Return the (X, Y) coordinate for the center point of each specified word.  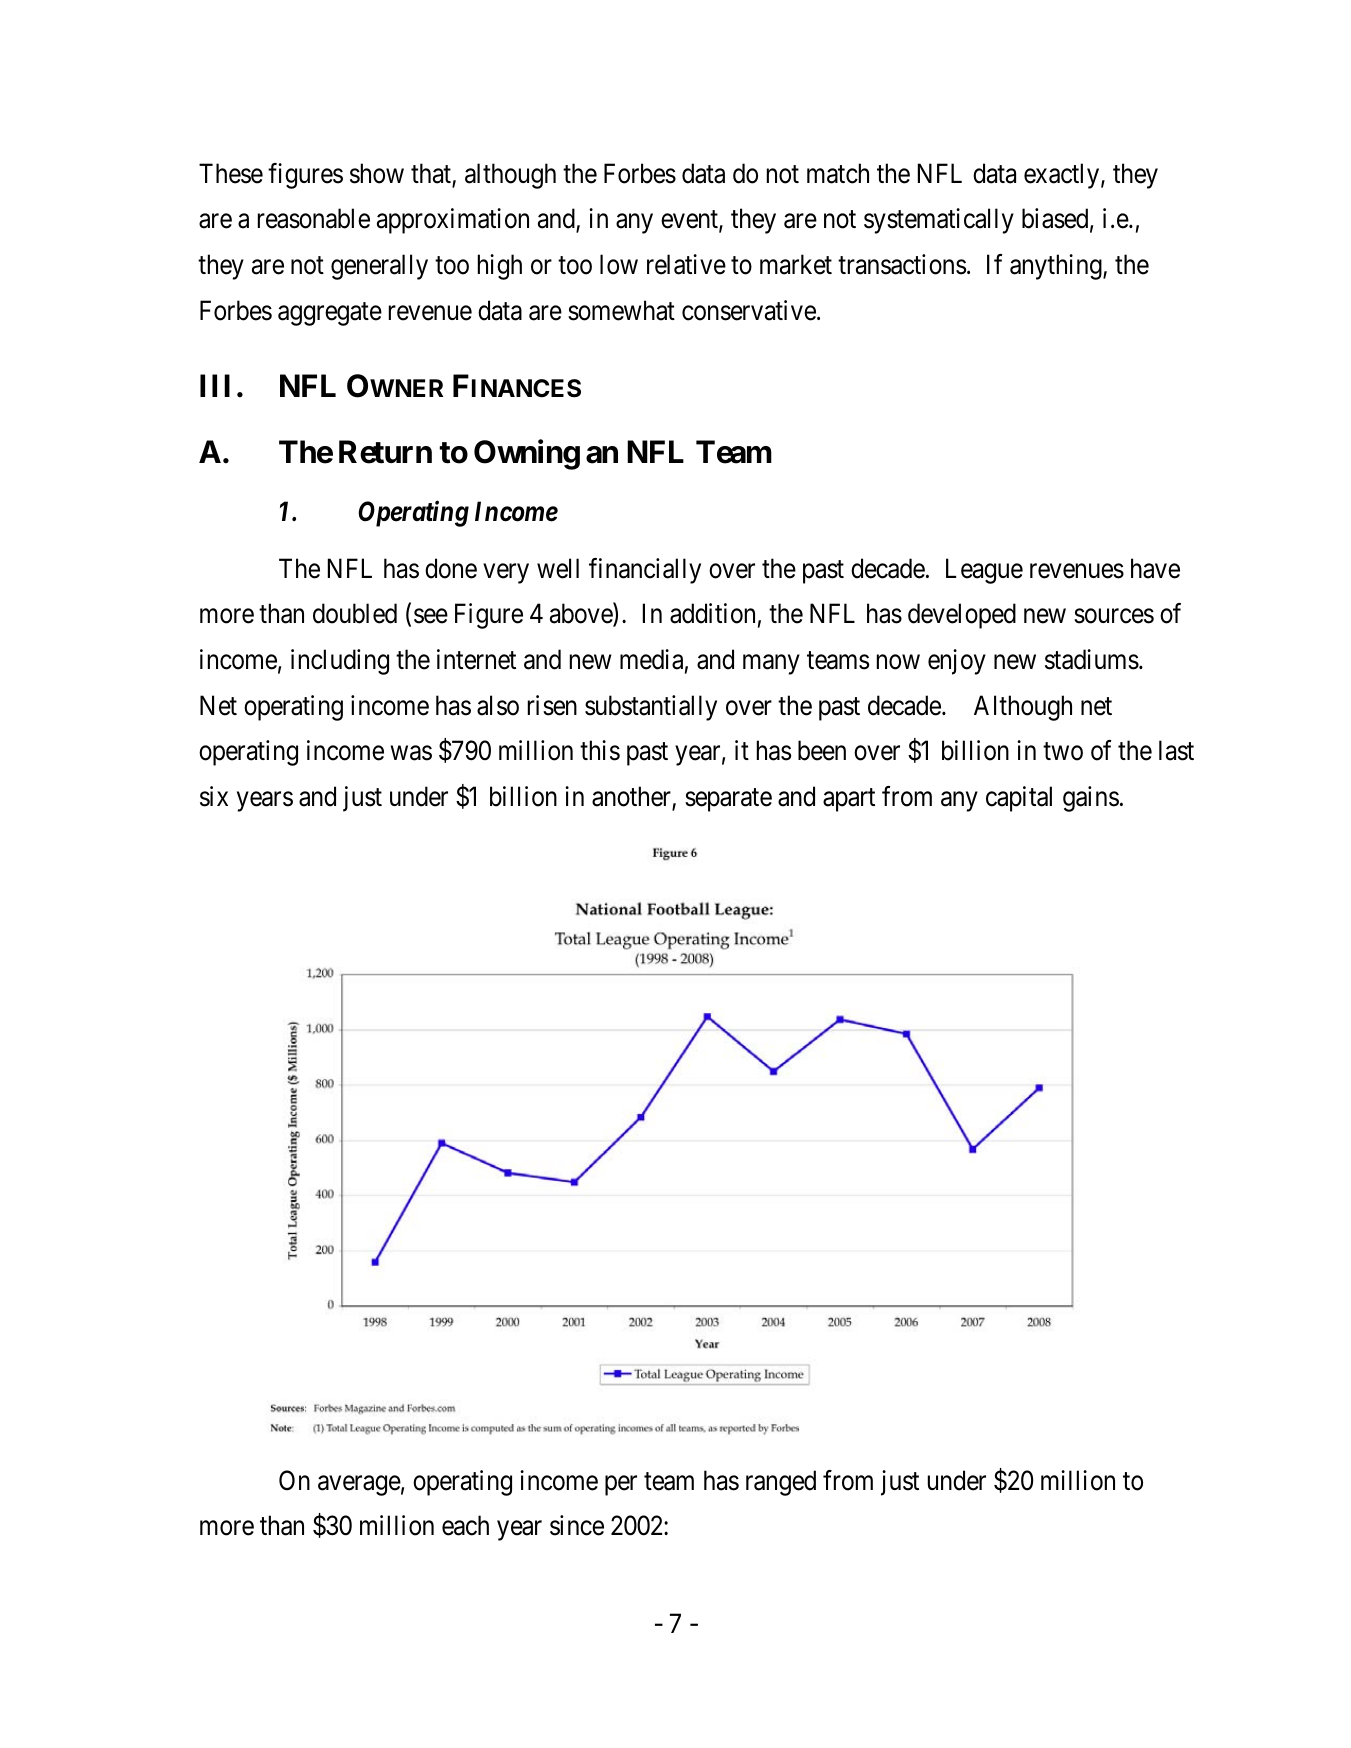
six (214, 796)
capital (1019, 799)
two (1063, 752)
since (577, 1525)
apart (849, 800)
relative (686, 264)
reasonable (314, 218)
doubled (355, 613)
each (465, 1525)
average (359, 1486)
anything (1057, 267)
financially (645, 571)
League (984, 571)
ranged (781, 1483)
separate (728, 800)
